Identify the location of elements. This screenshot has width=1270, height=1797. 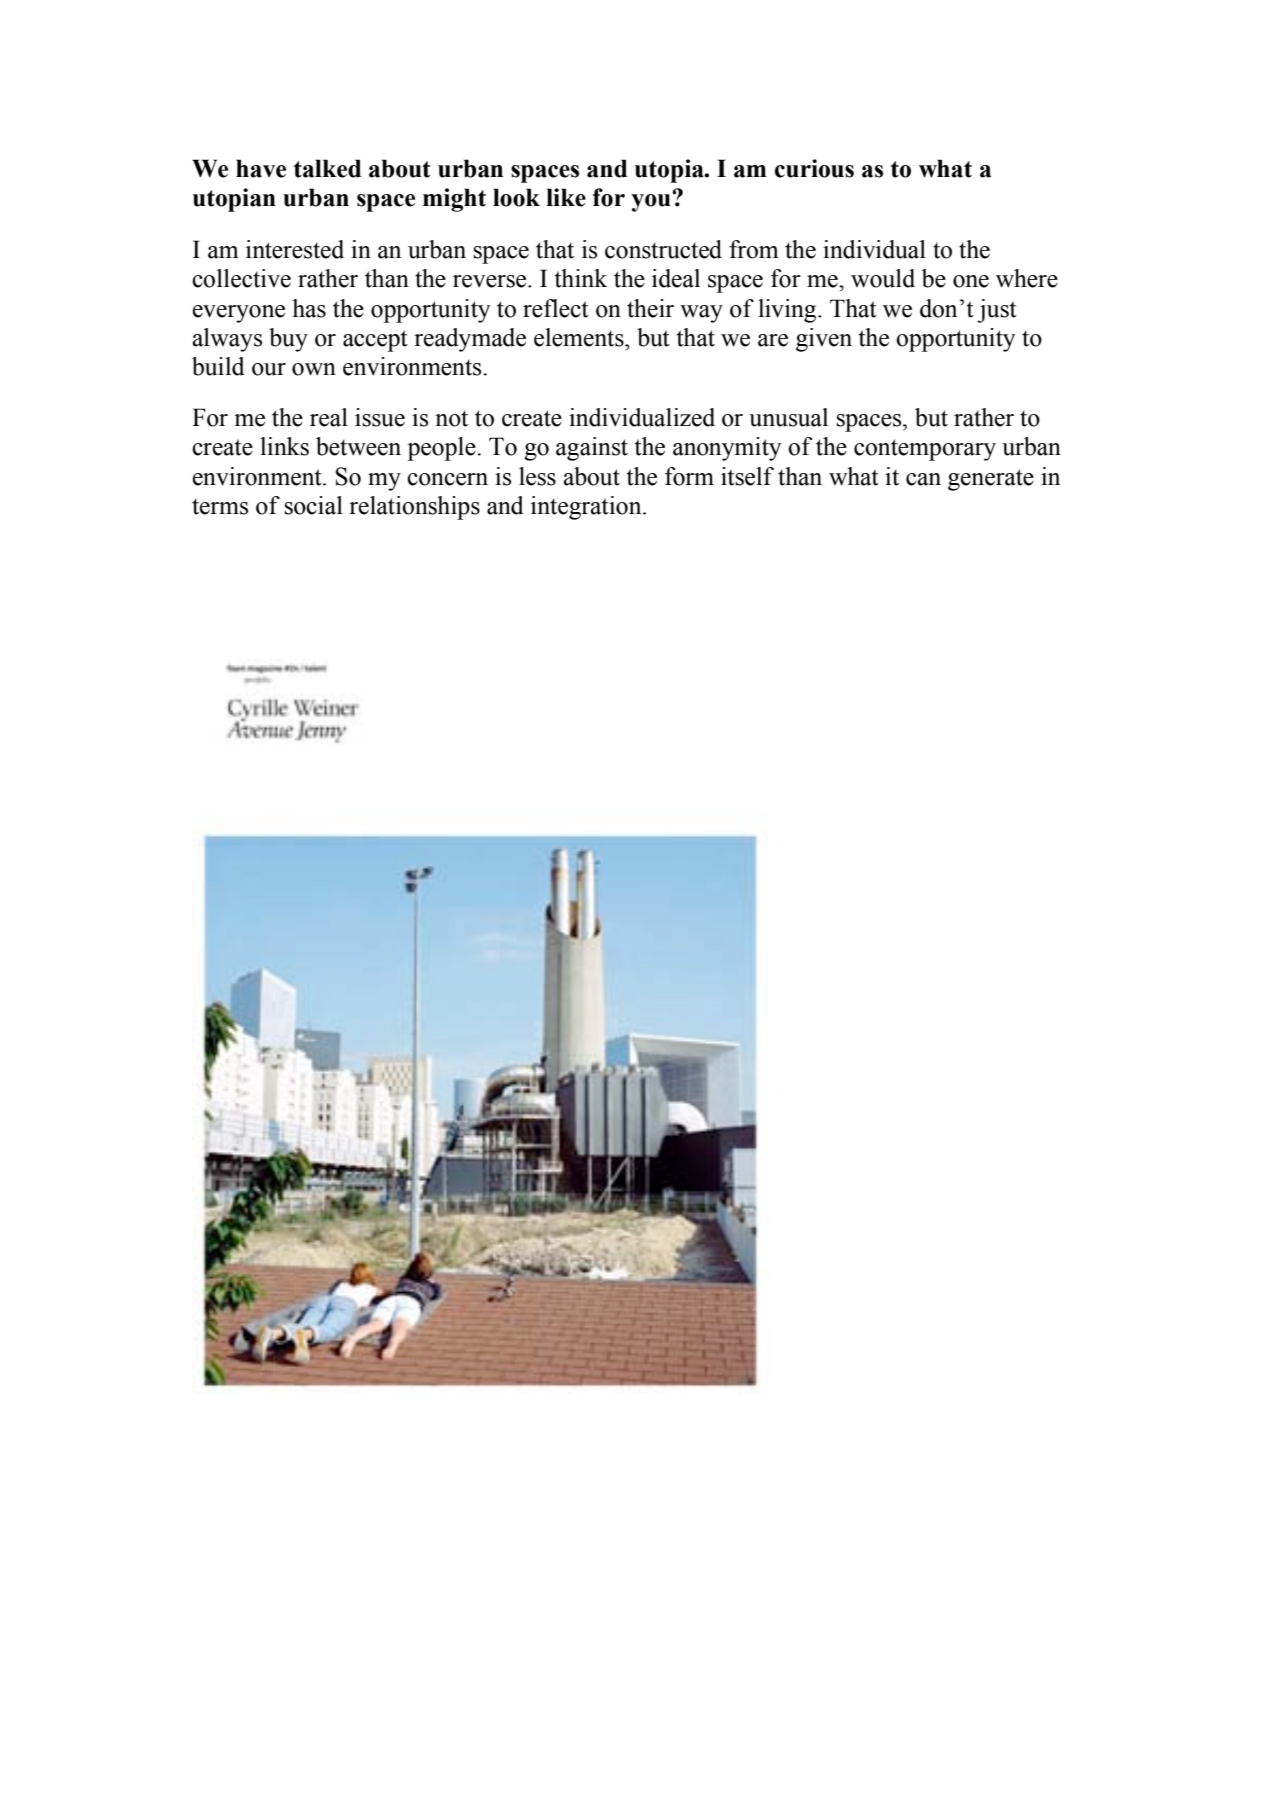
(580, 337).
